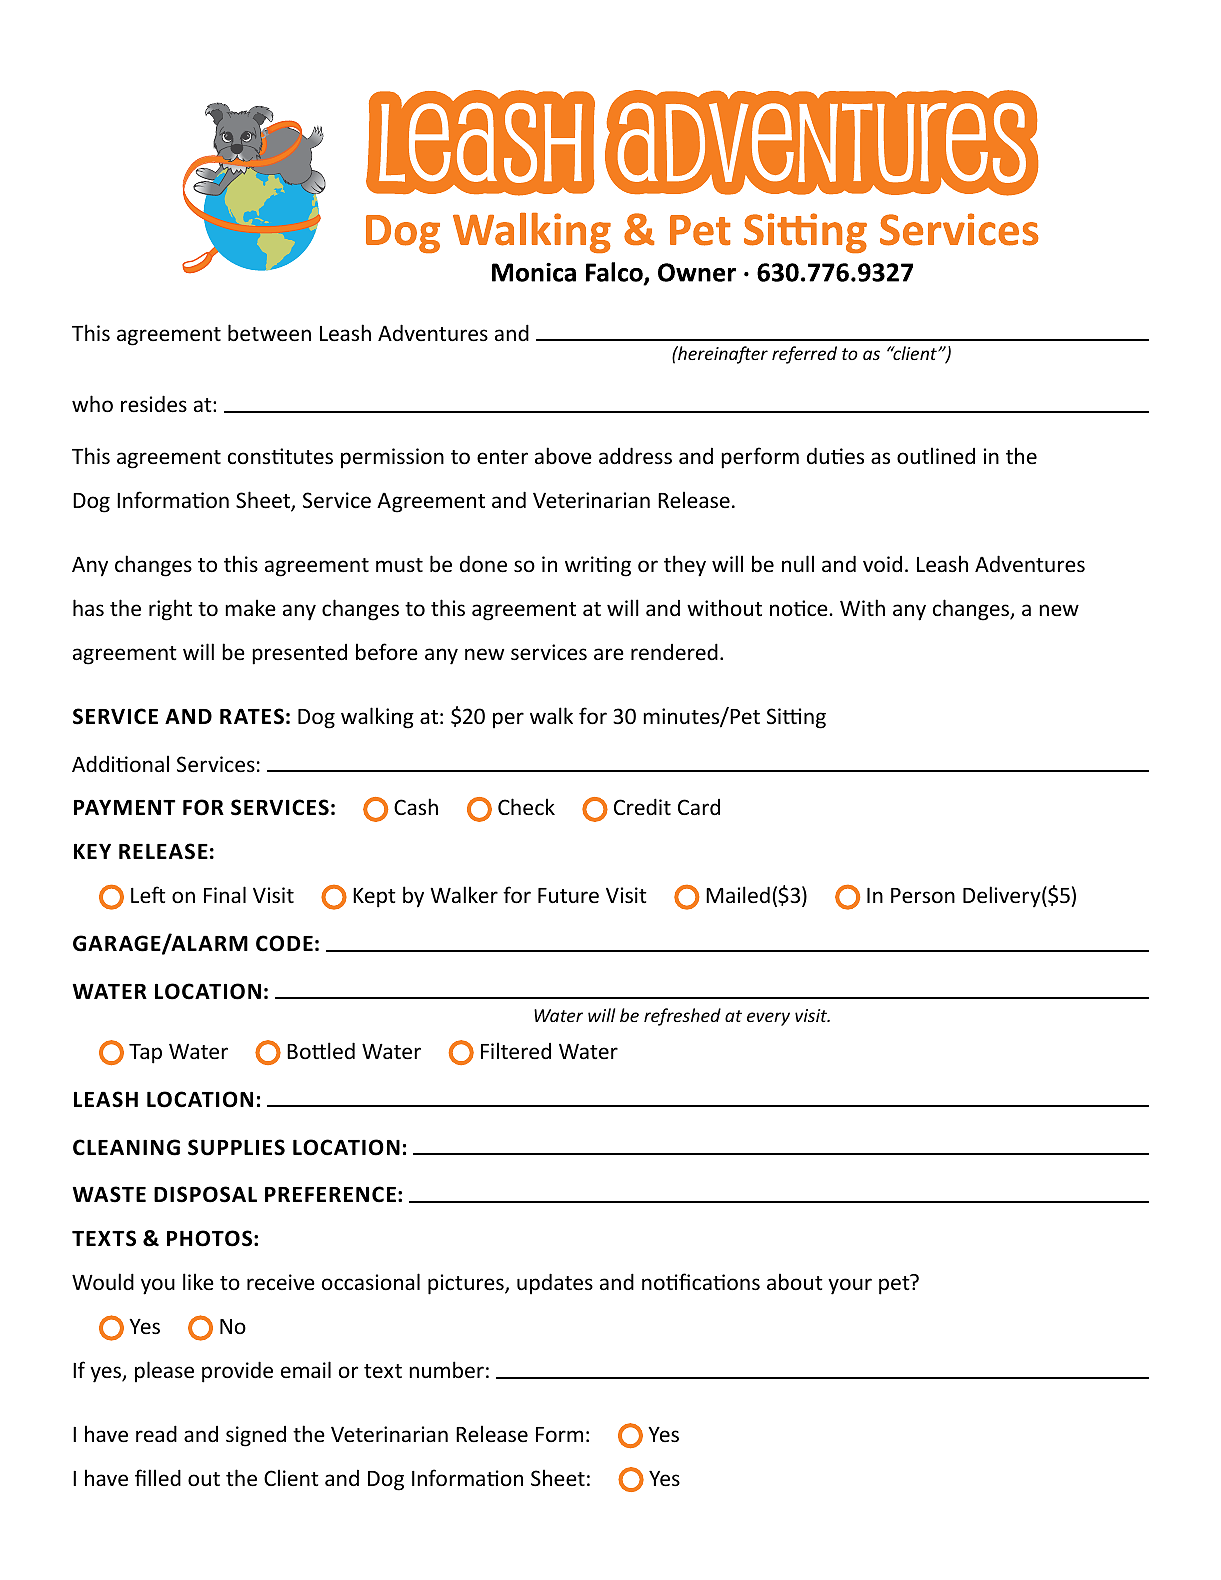 This page has width=1221, height=1580. What do you see at coordinates (800, 608) in the page?
I see `notice` at bounding box center [800, 608].
